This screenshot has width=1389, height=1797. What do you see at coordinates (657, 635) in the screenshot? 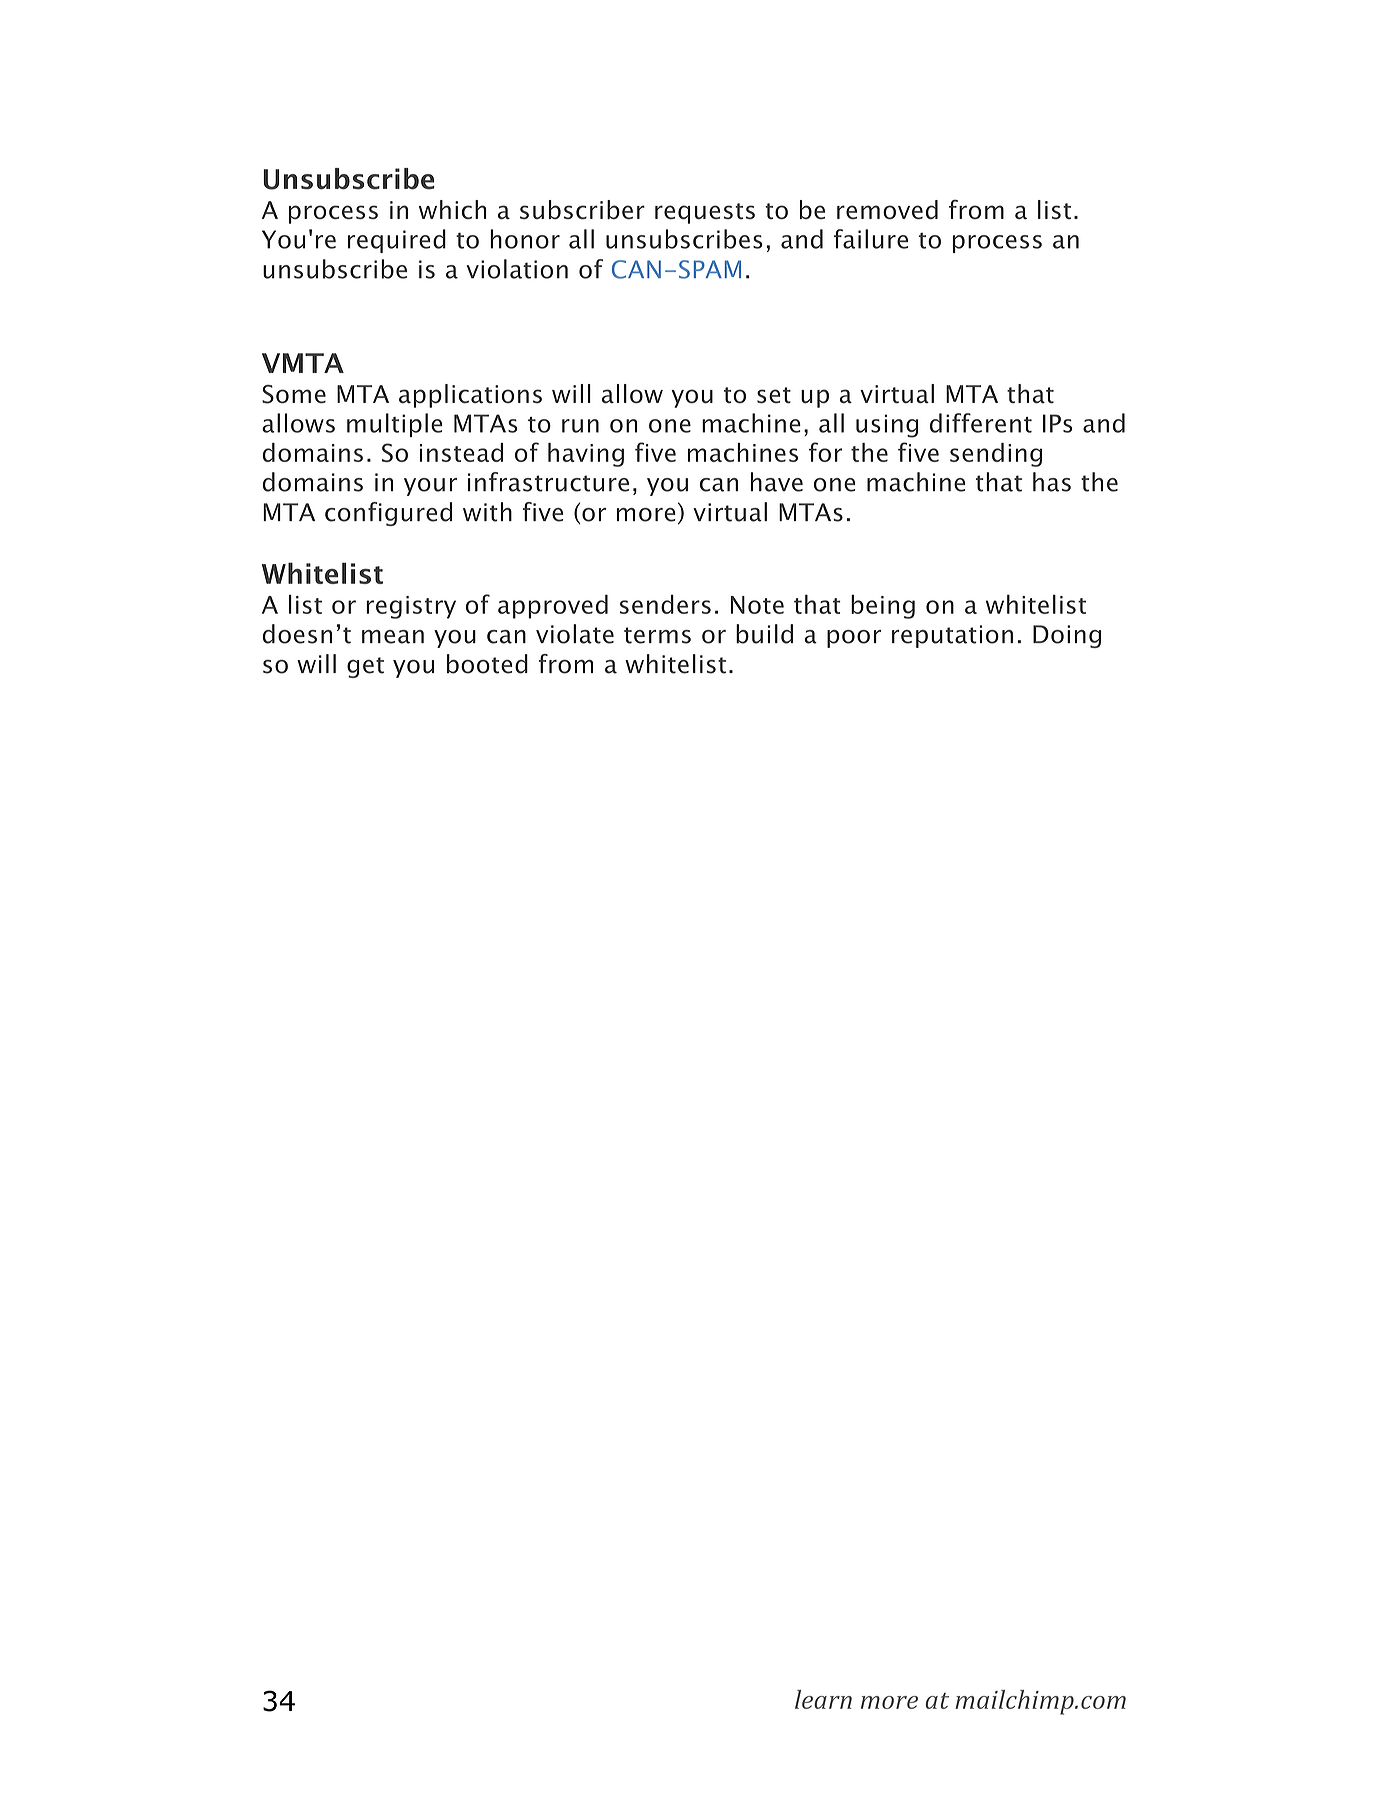
I see `terms` at bounding box center [657, 635].
